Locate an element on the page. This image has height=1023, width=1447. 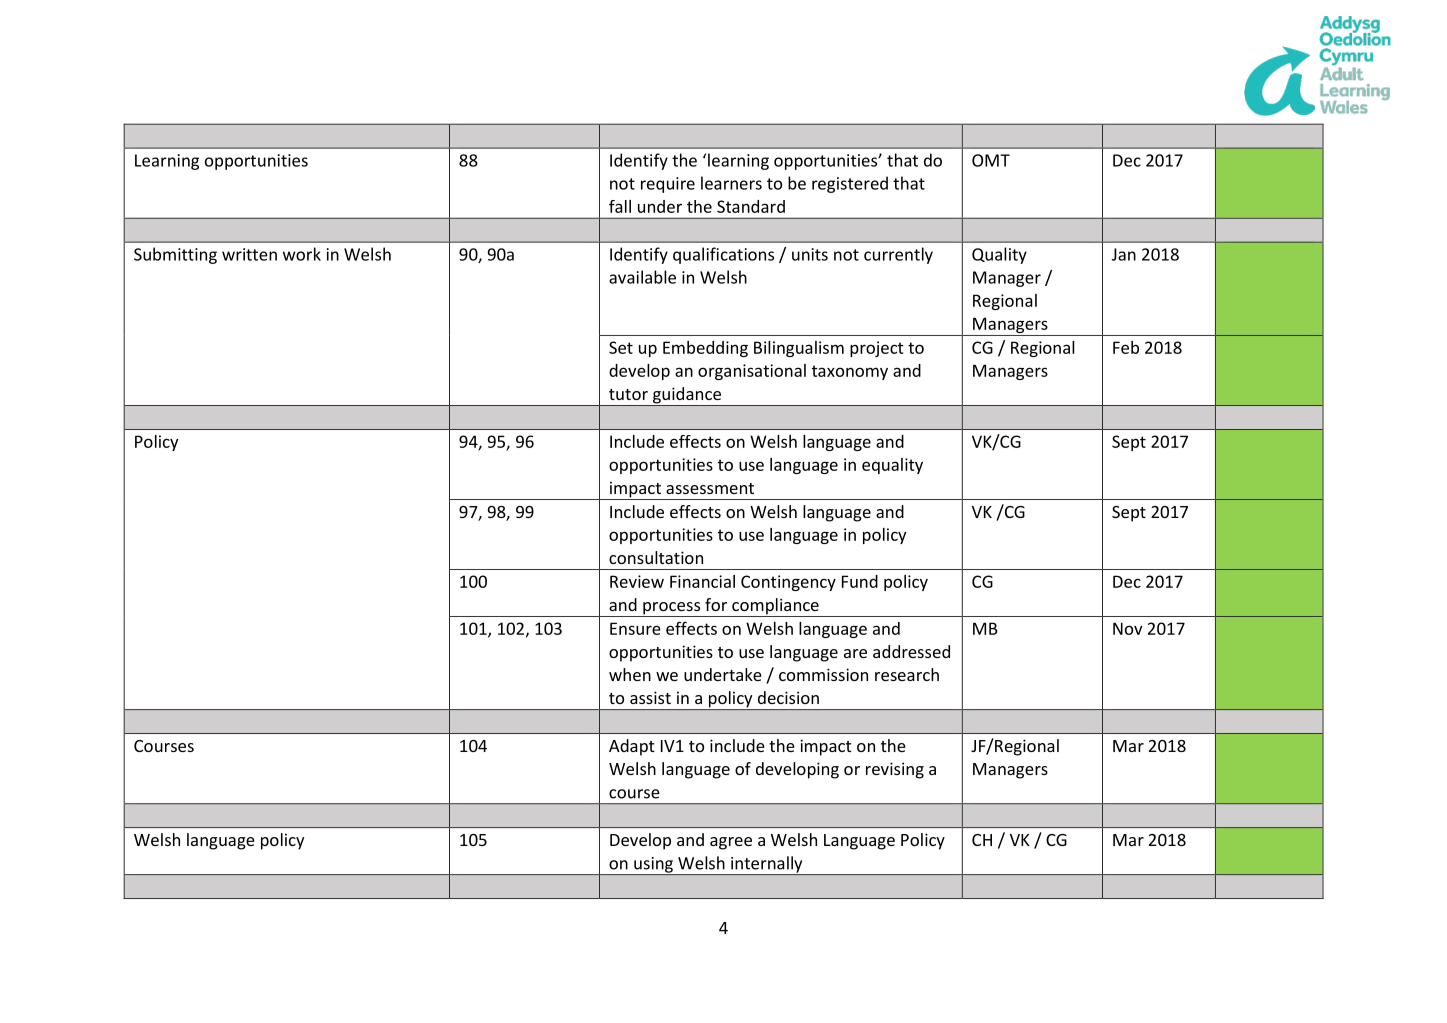
written is located at coordinates (249, 254).
